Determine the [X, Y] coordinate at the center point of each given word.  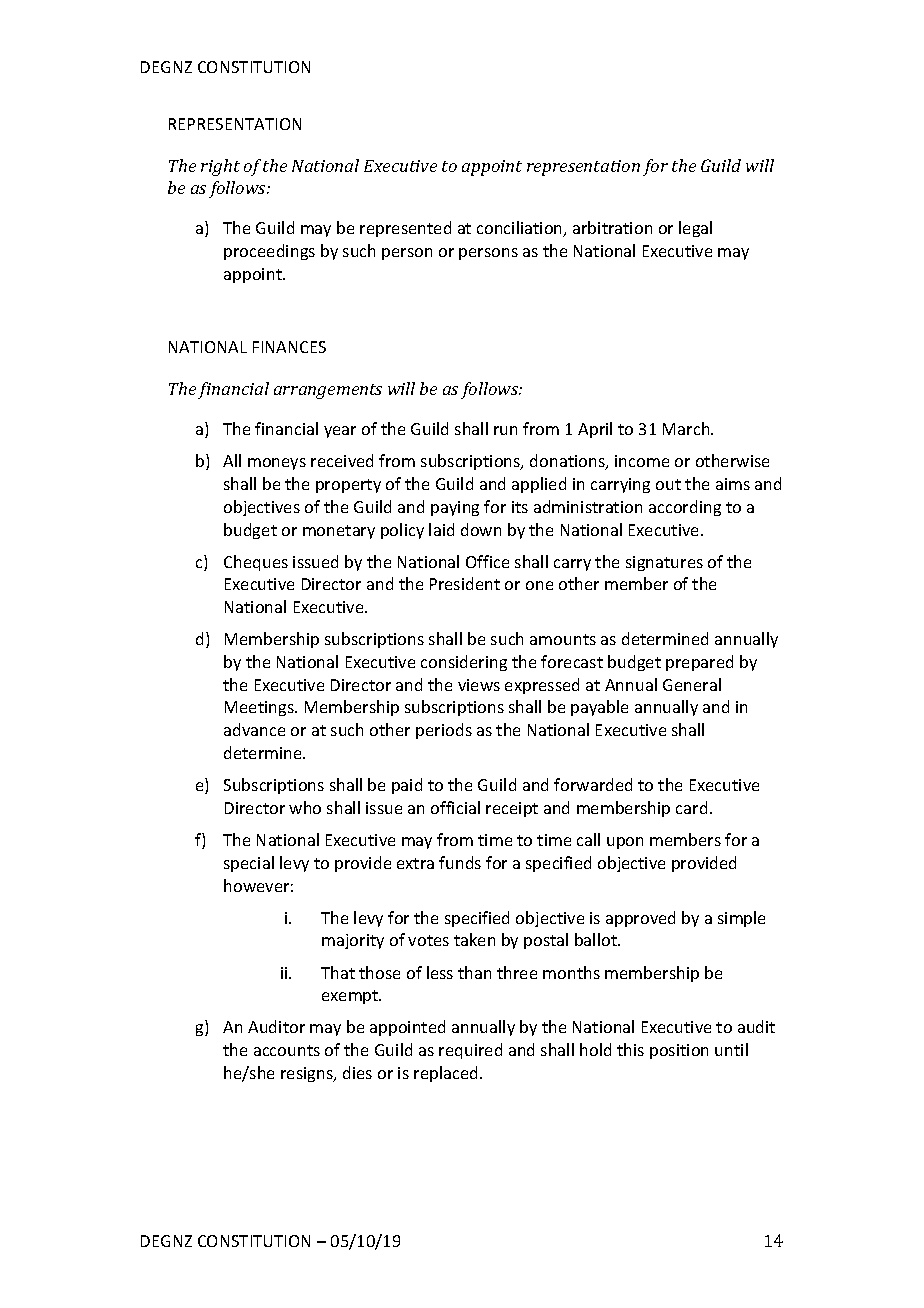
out [668, 484]
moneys [277, 464]
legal [695, 229]
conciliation [521, 229]
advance [254, 729]
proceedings [269, 252]
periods [444, 731]
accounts [287, 1050]
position [679, 1051]
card [691, 807]
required [470, 1051]
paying [455, 508]
